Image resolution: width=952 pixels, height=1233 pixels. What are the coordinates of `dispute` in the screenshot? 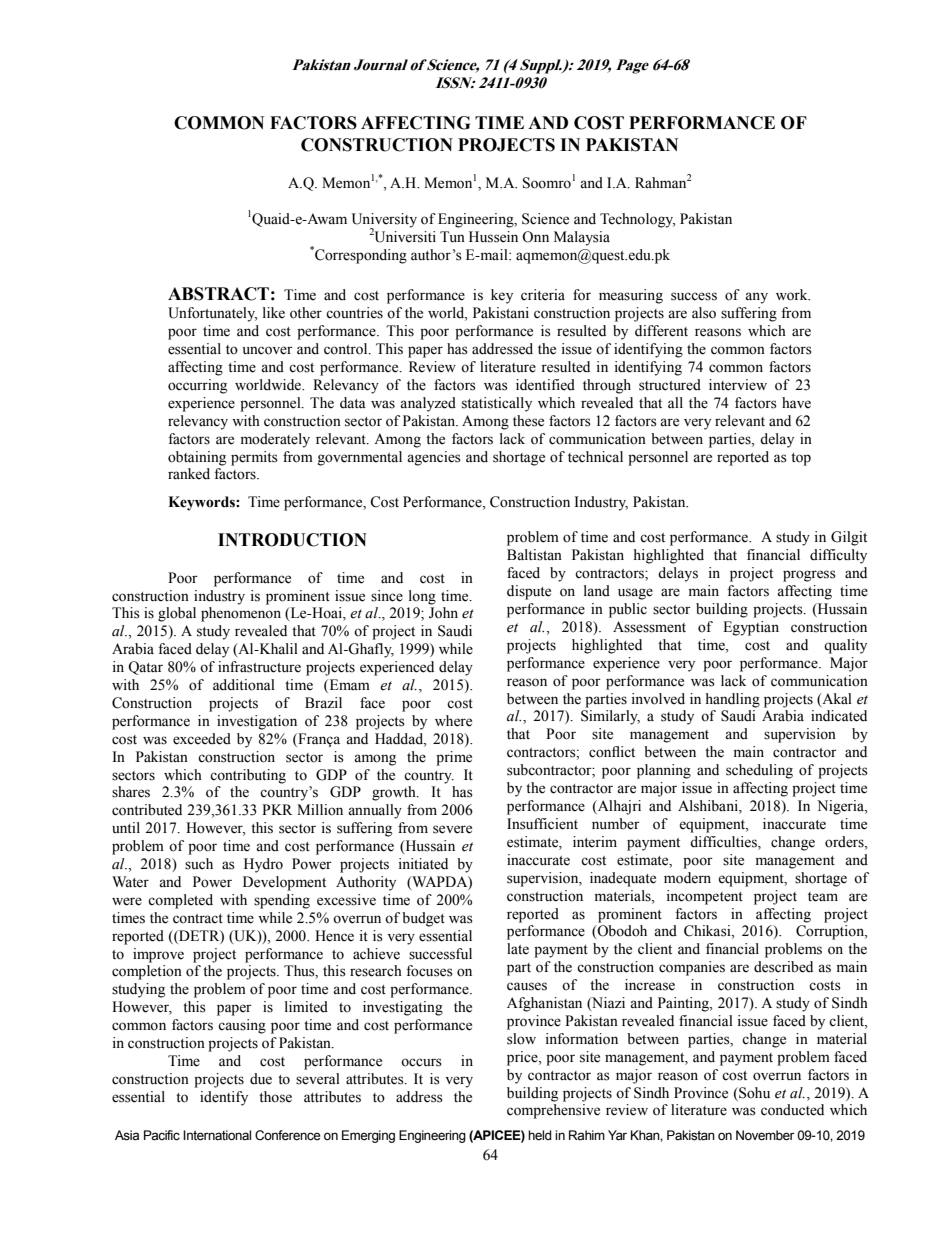 It's located at (529, 592).
